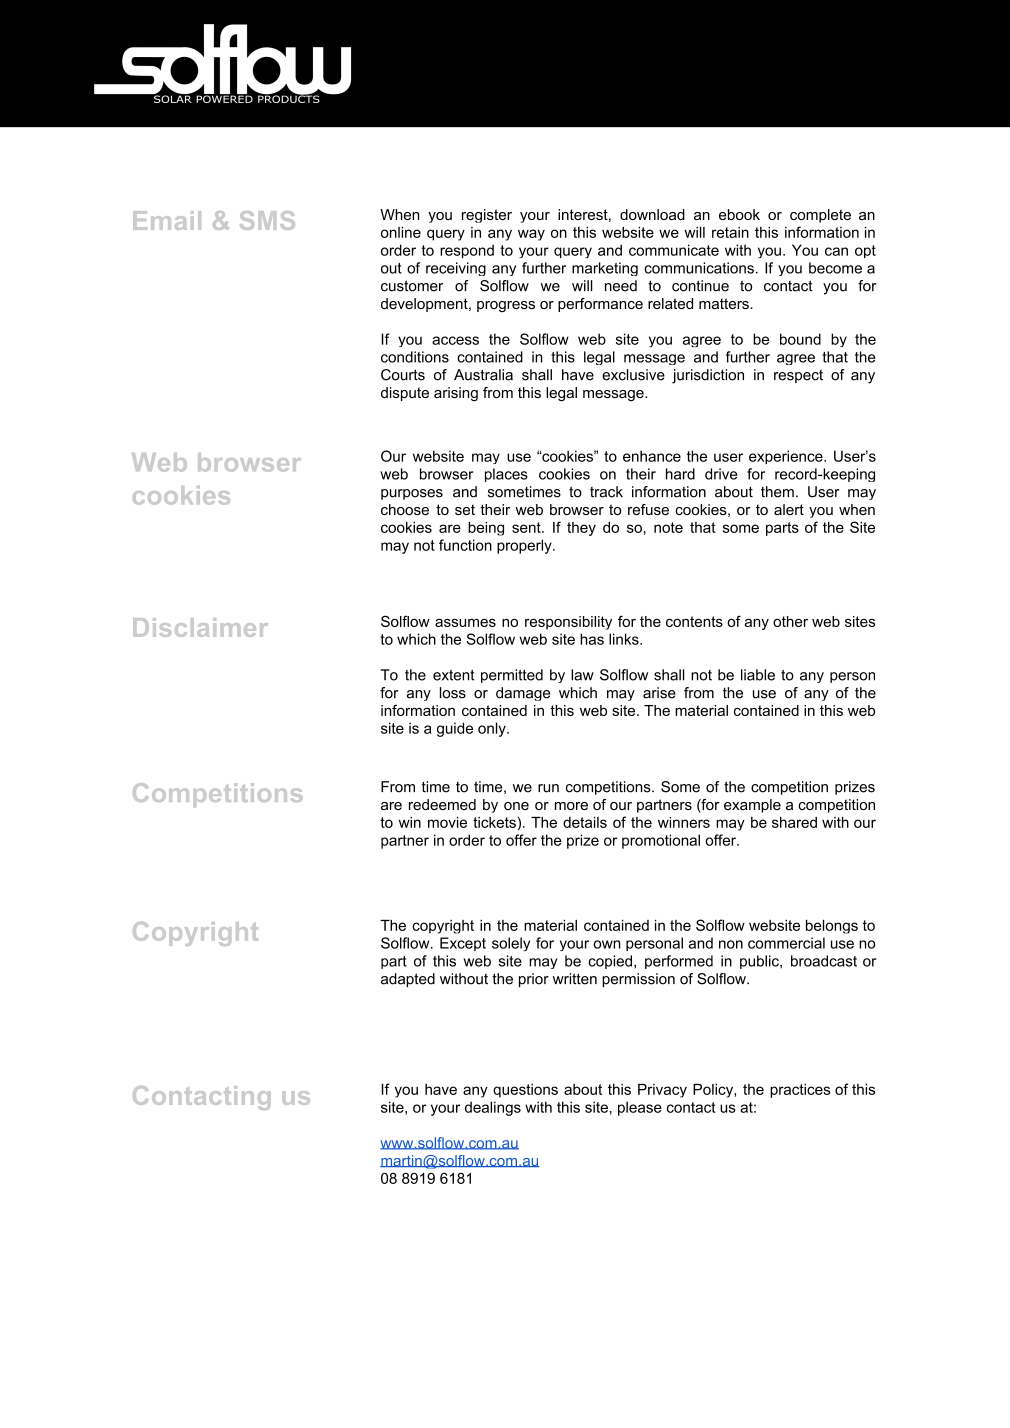 This screenshot has width=1010, height=1428. What do you see at coordinates (200, 627) in the screenshot?
I see `Disclaimer` at bounding box center [200, 627].
